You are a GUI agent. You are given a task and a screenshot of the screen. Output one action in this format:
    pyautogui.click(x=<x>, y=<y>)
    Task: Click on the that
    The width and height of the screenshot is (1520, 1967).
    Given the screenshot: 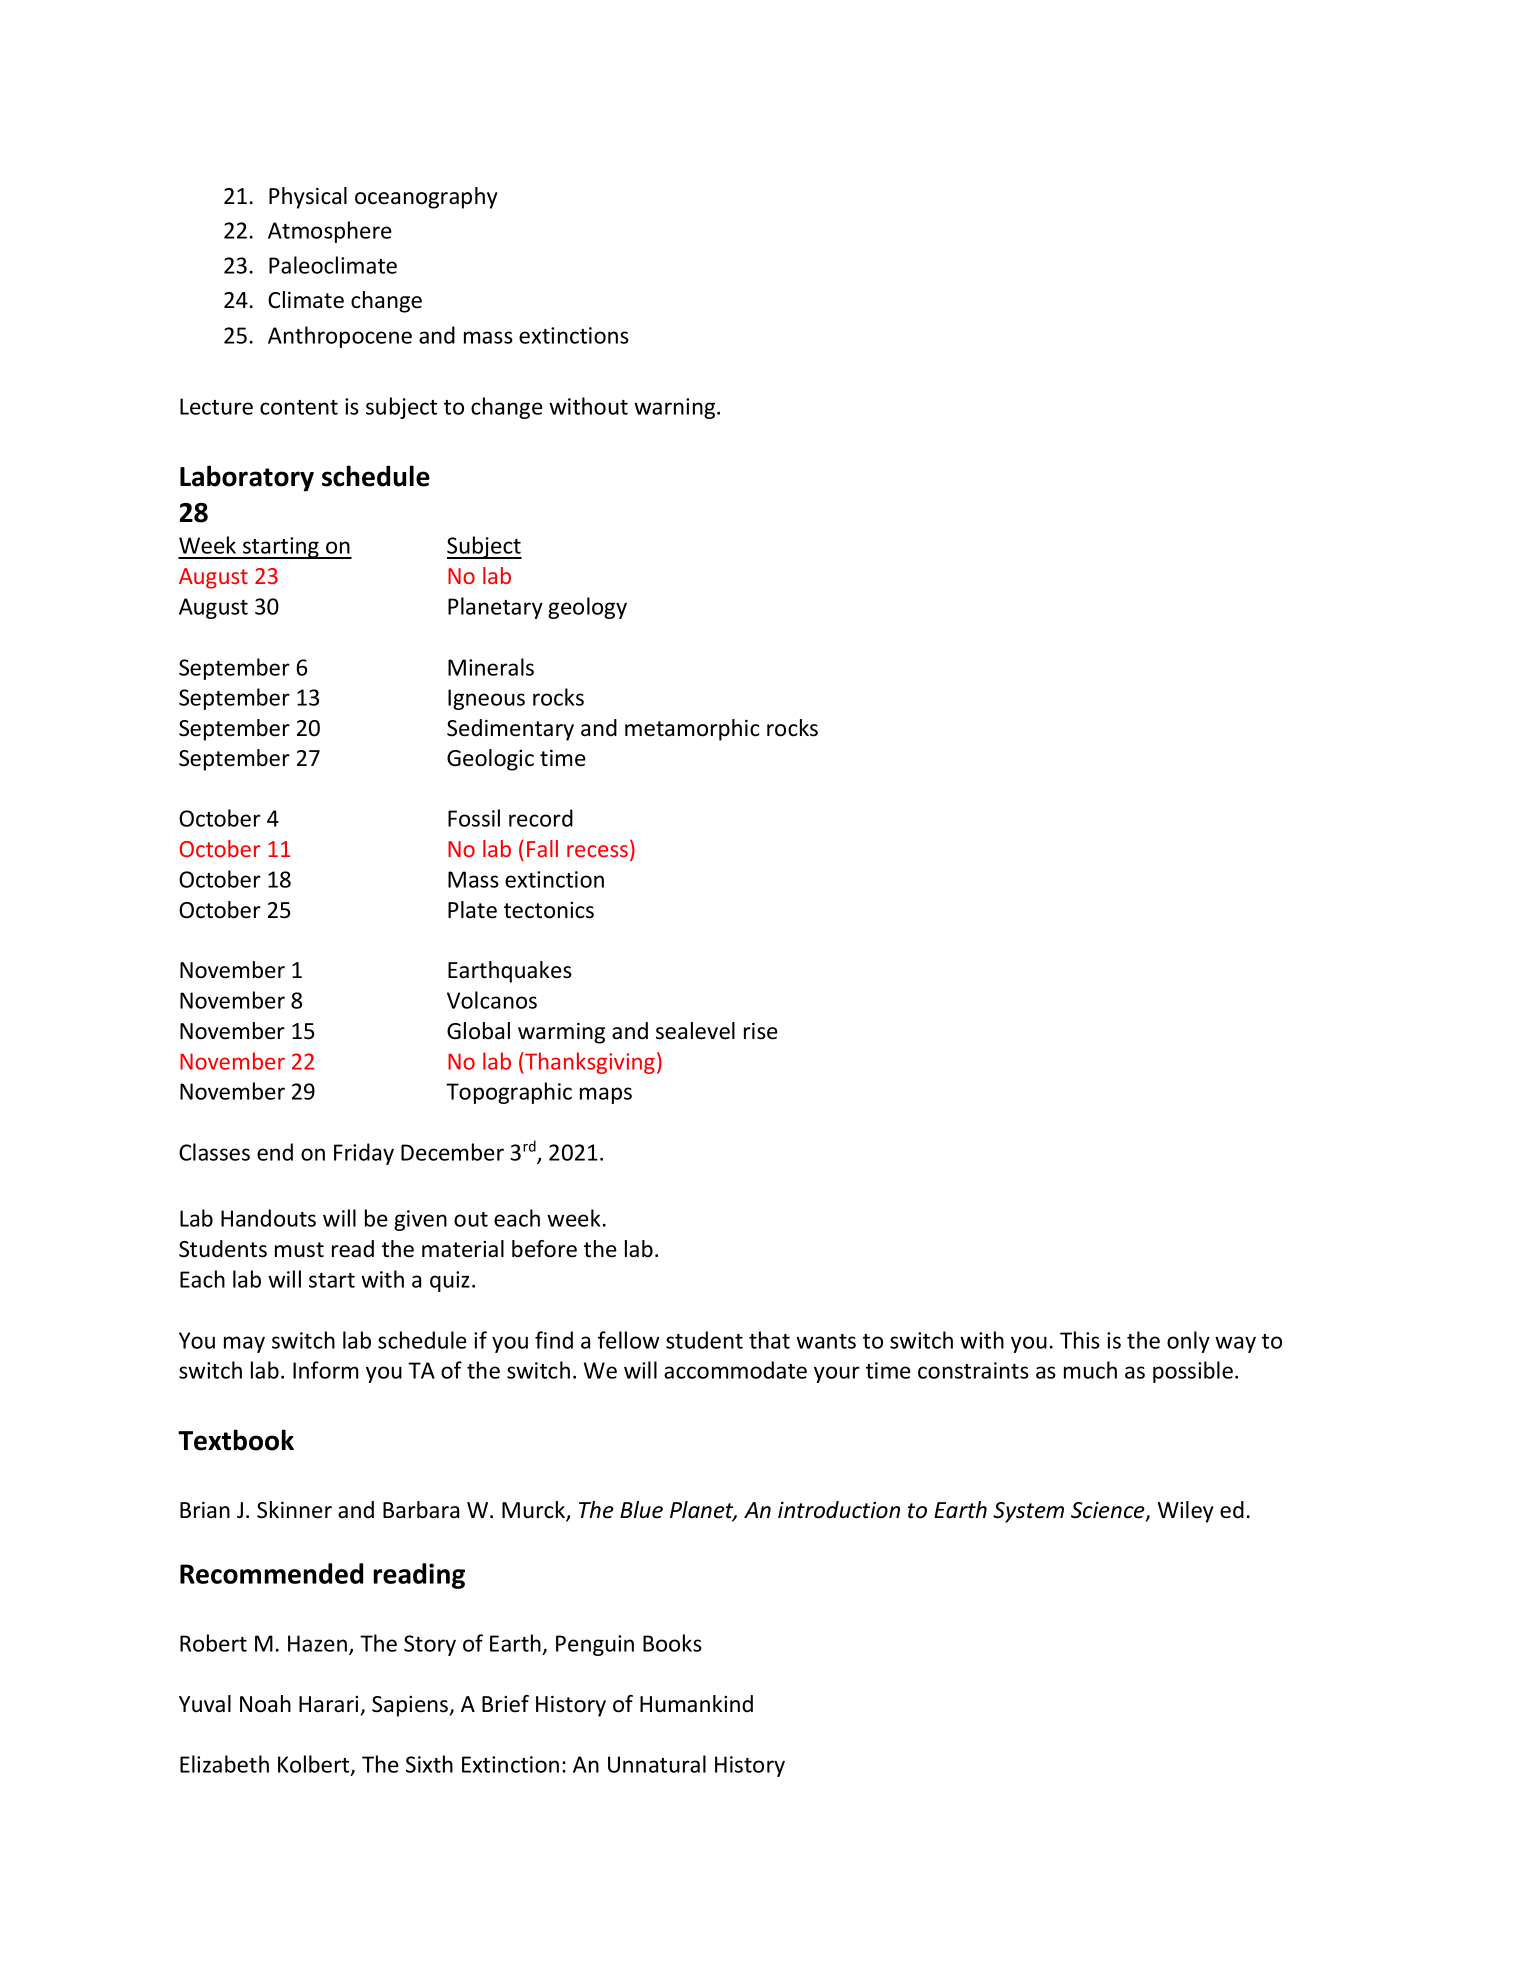 What is the action you would take?
    pyautogui.click(x=769, y=1340)
